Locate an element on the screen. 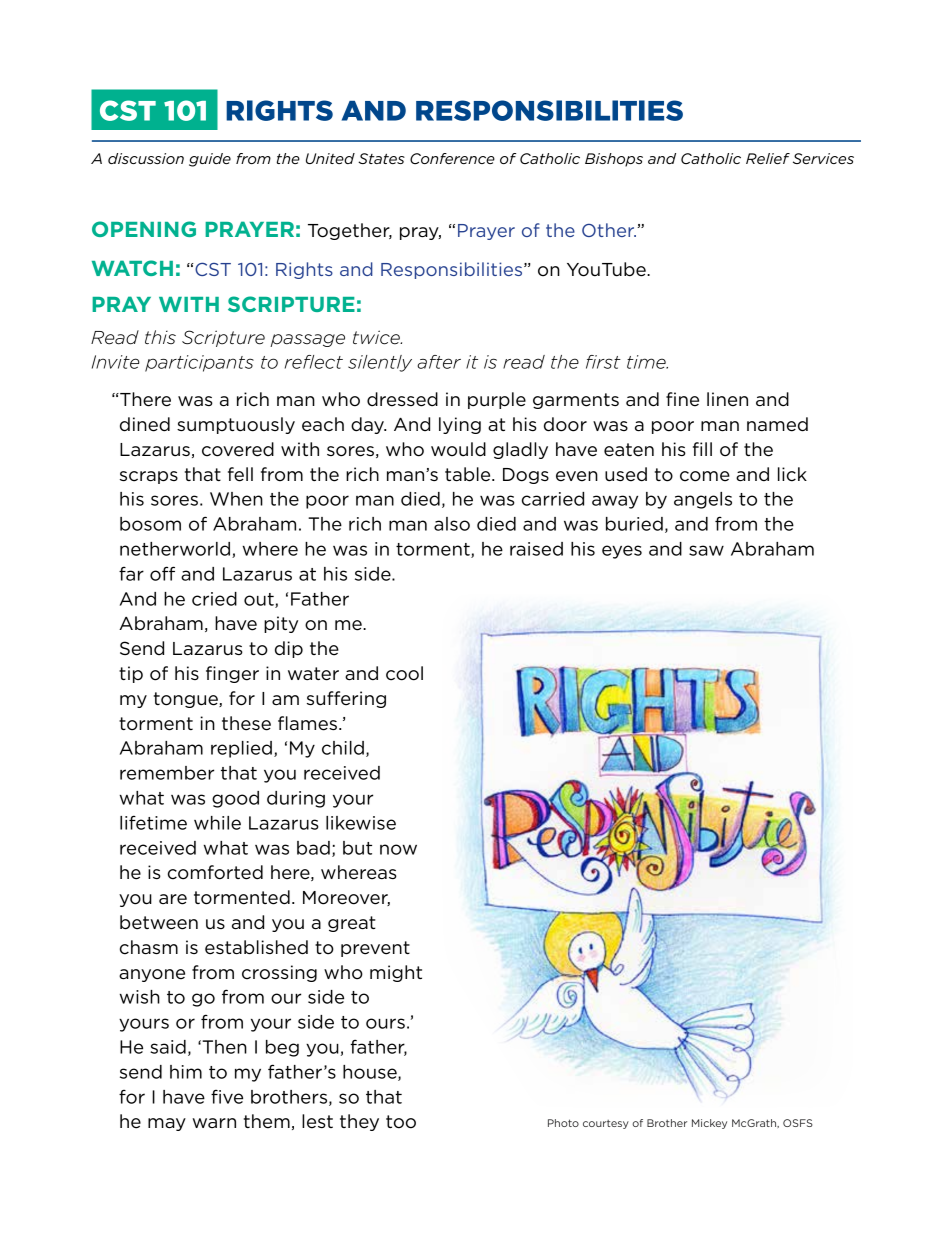 Image resolution: width=952 pixels, height=1233 pixels. Conference is located at coordinates (452, 158).
